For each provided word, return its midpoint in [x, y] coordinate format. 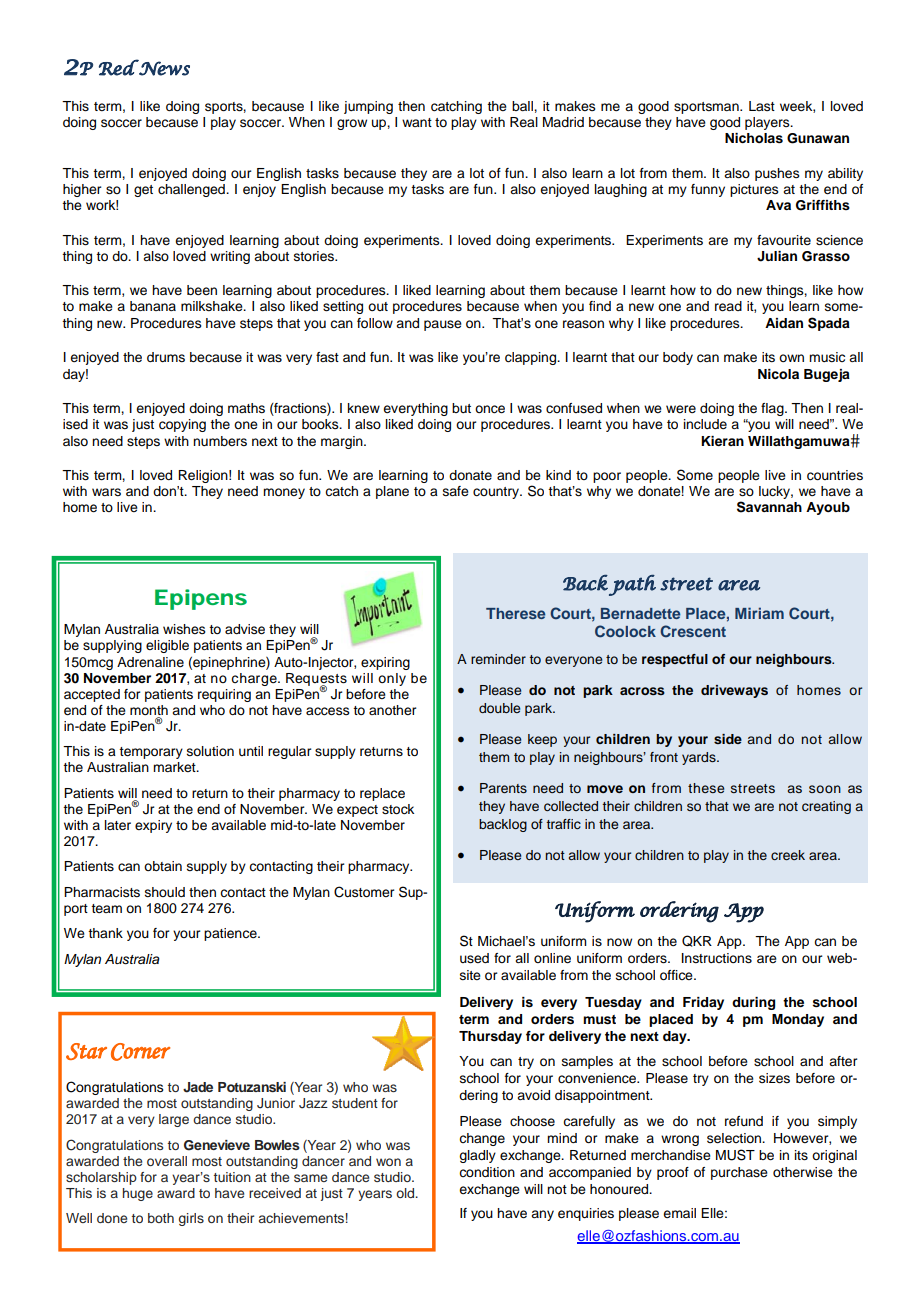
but [461, 408]
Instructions [717, 958]
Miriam [759, 613]
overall [167, 1161]
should [165, 892]
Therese [515, 613]
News [163, 68]
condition [487, 1172]
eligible [167, 646]
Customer [364, 892]
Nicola [778, 374]
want [417, 122]
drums [166, 357]
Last [762, 106]
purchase [739, 1173]
